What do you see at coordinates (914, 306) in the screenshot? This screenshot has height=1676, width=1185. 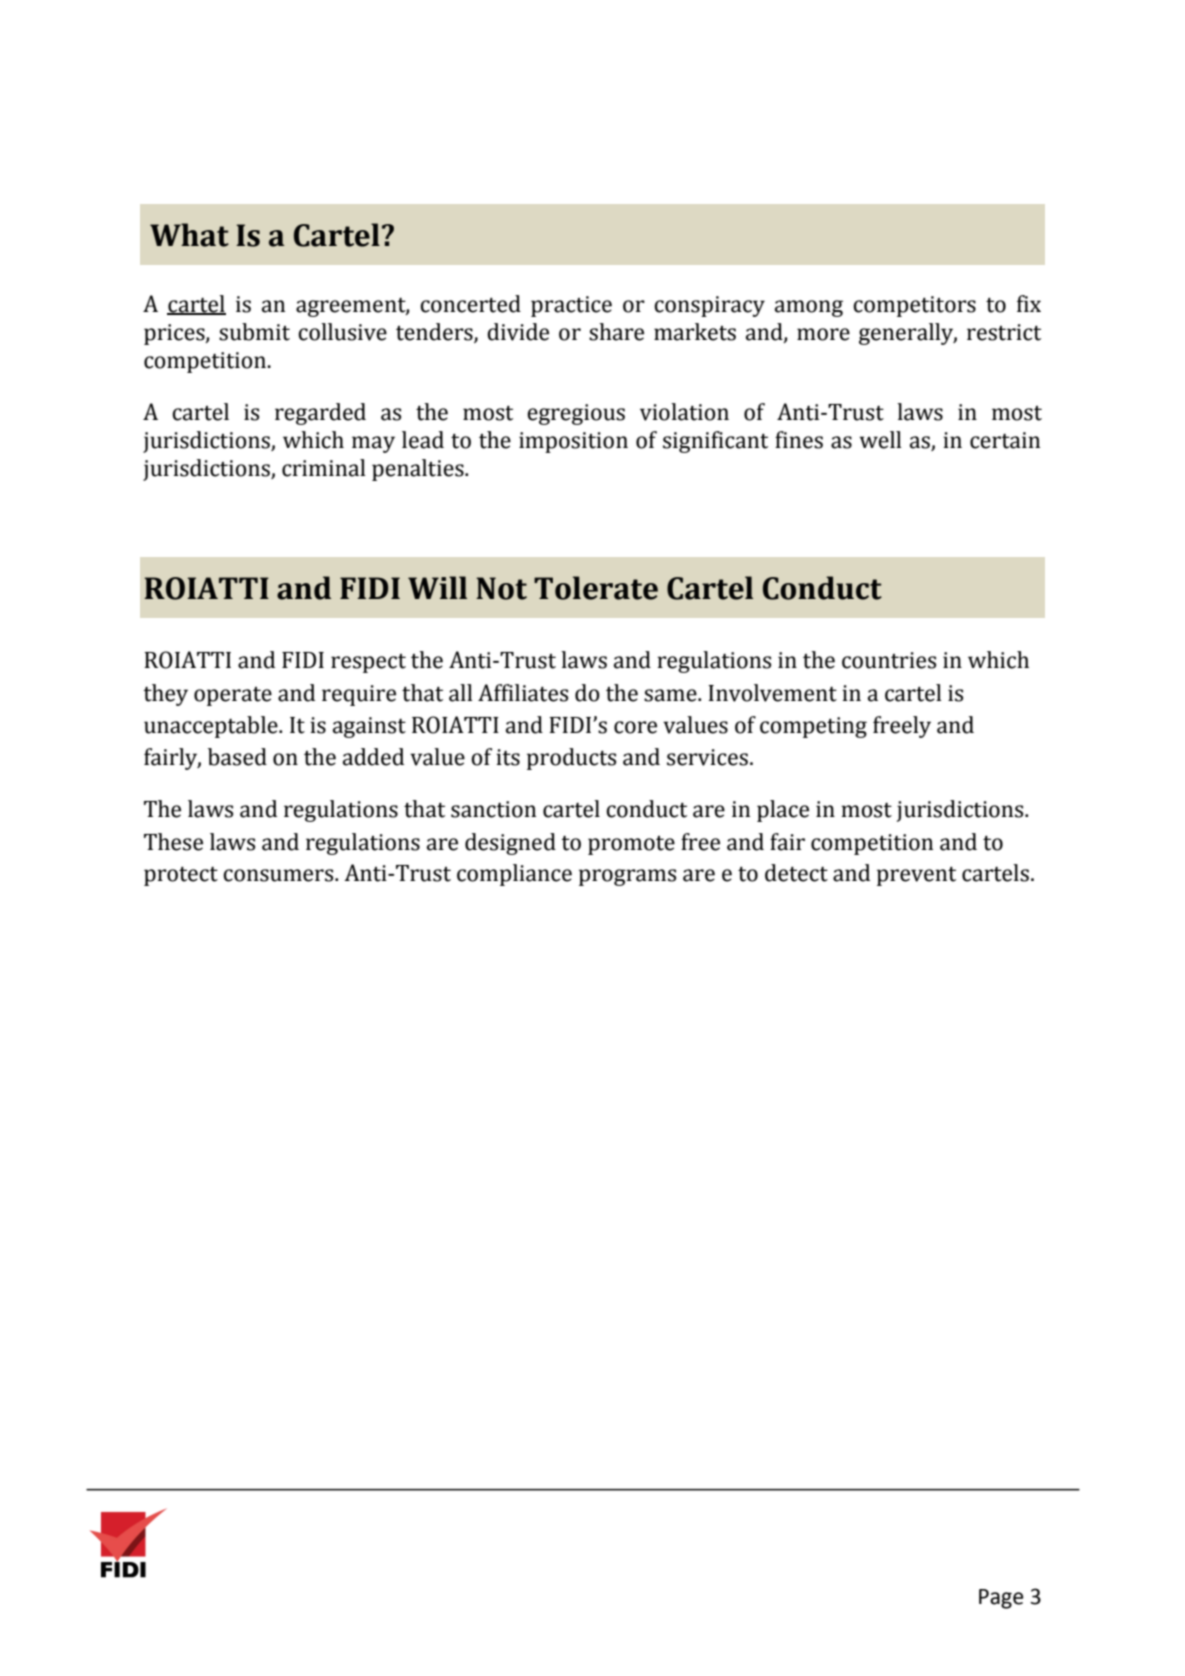 I see `competitors` at bounding box center [914, 306].
